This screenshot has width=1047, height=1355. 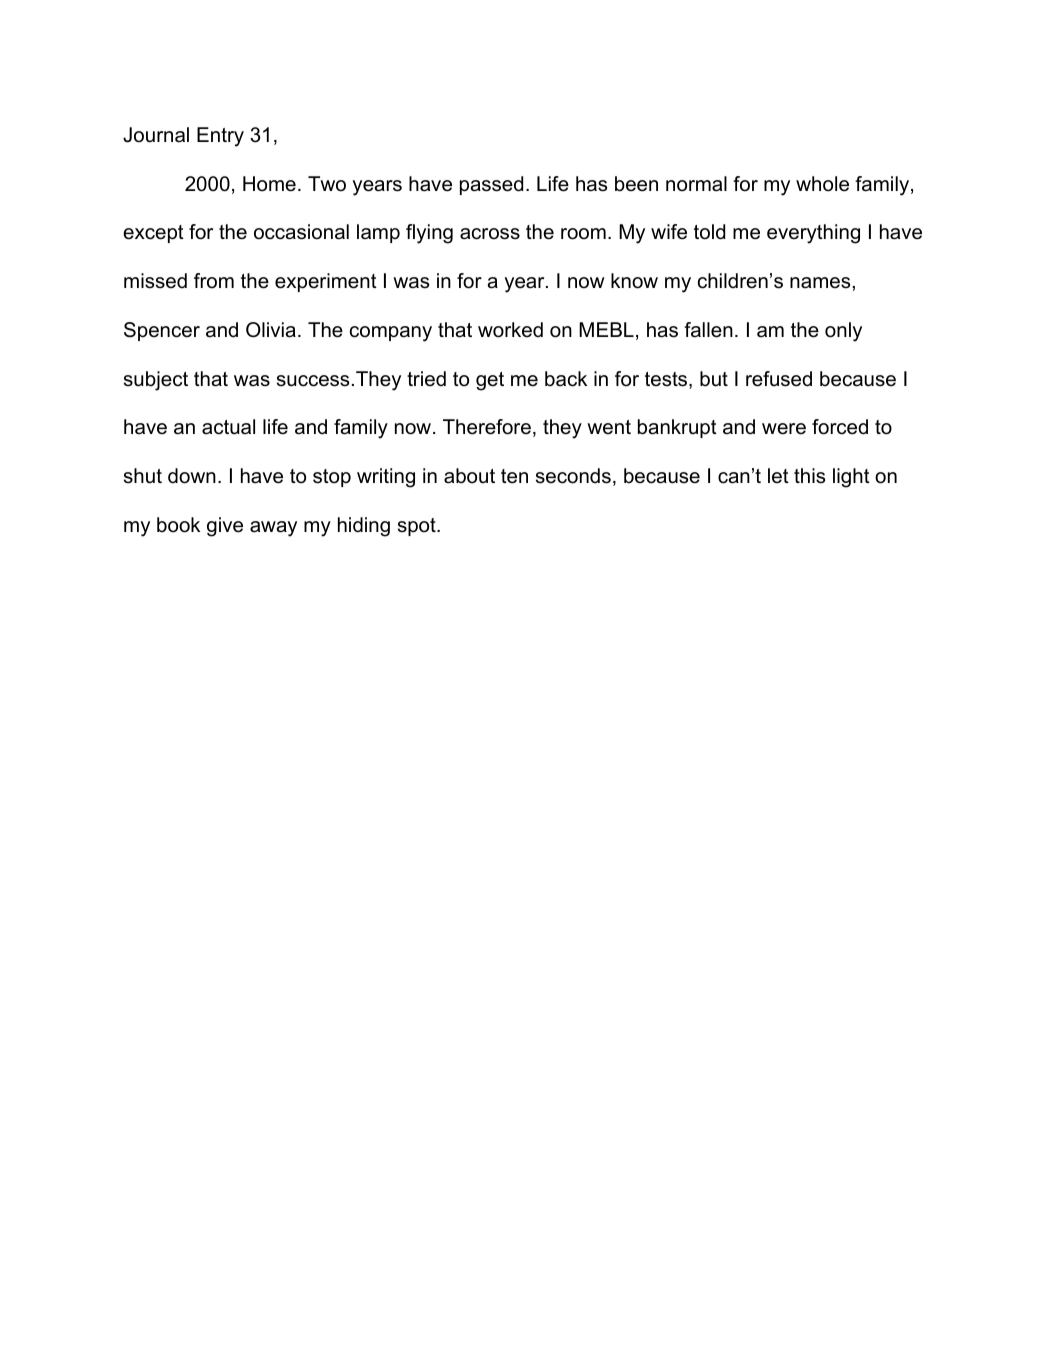 What do you see at coordinates (271, 330) in the screenshot?
I see `Olivia` at bounding box center [271, 330].
